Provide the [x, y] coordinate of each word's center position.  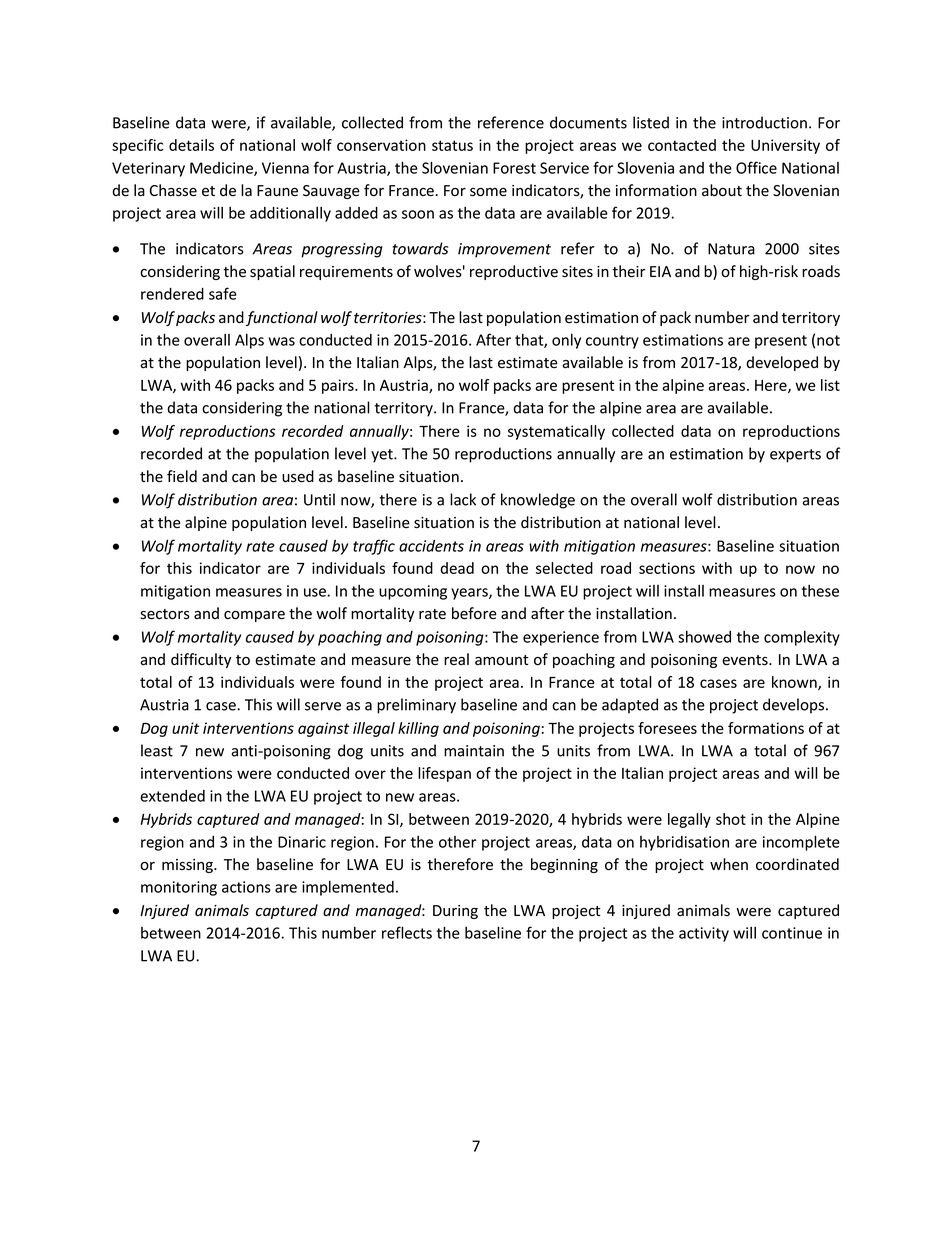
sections [667, 568]
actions [246, 887]
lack [463, 499]
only [566, 341]
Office [756, 167]
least [157, 750]
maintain [474, 751]
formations [766, 728]
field [182, 476]
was [282, 341]
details [191, 145]
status [452, 145]
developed [782, 363]
